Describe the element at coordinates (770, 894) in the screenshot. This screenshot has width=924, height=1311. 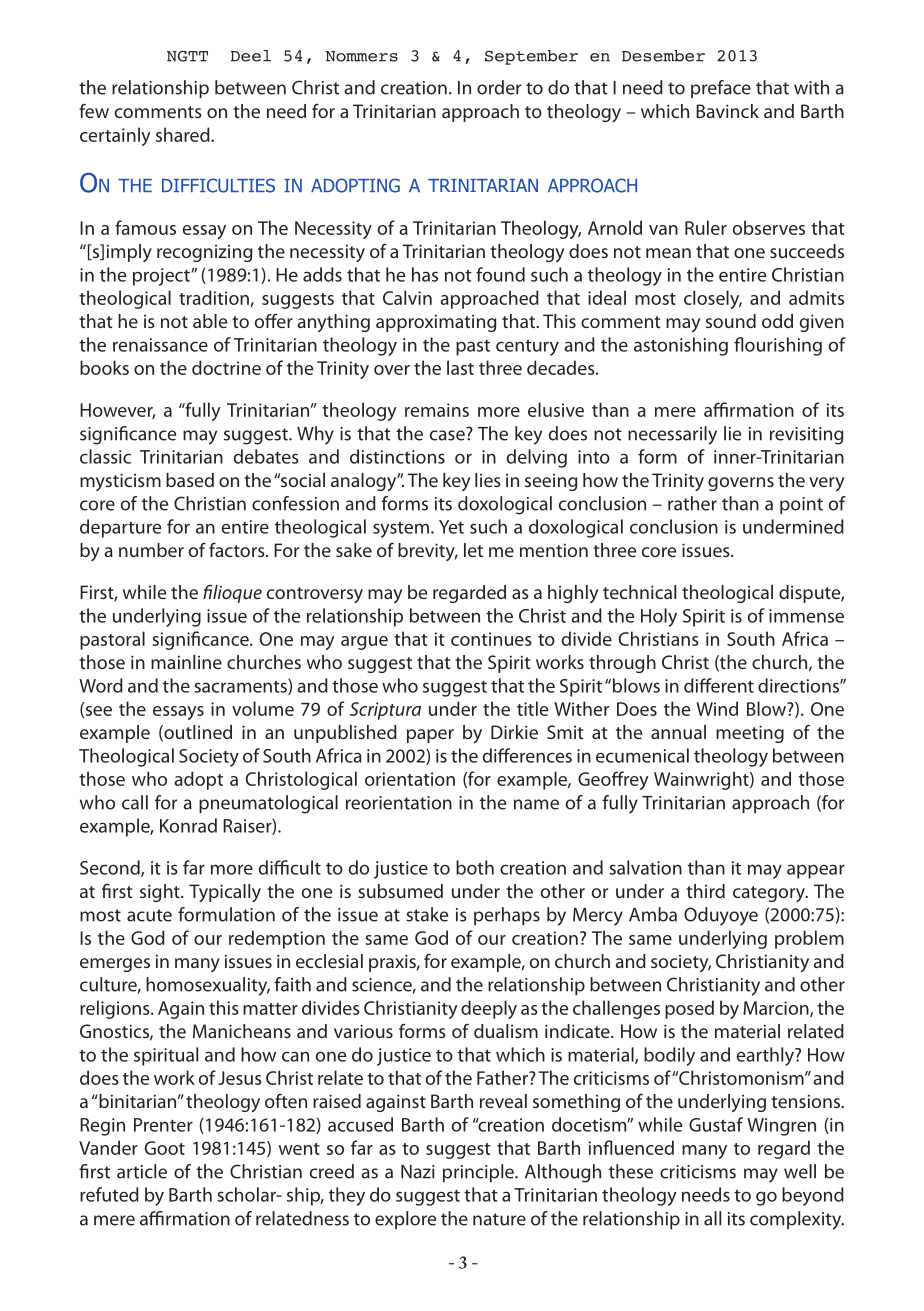
I see `category` at that location.
